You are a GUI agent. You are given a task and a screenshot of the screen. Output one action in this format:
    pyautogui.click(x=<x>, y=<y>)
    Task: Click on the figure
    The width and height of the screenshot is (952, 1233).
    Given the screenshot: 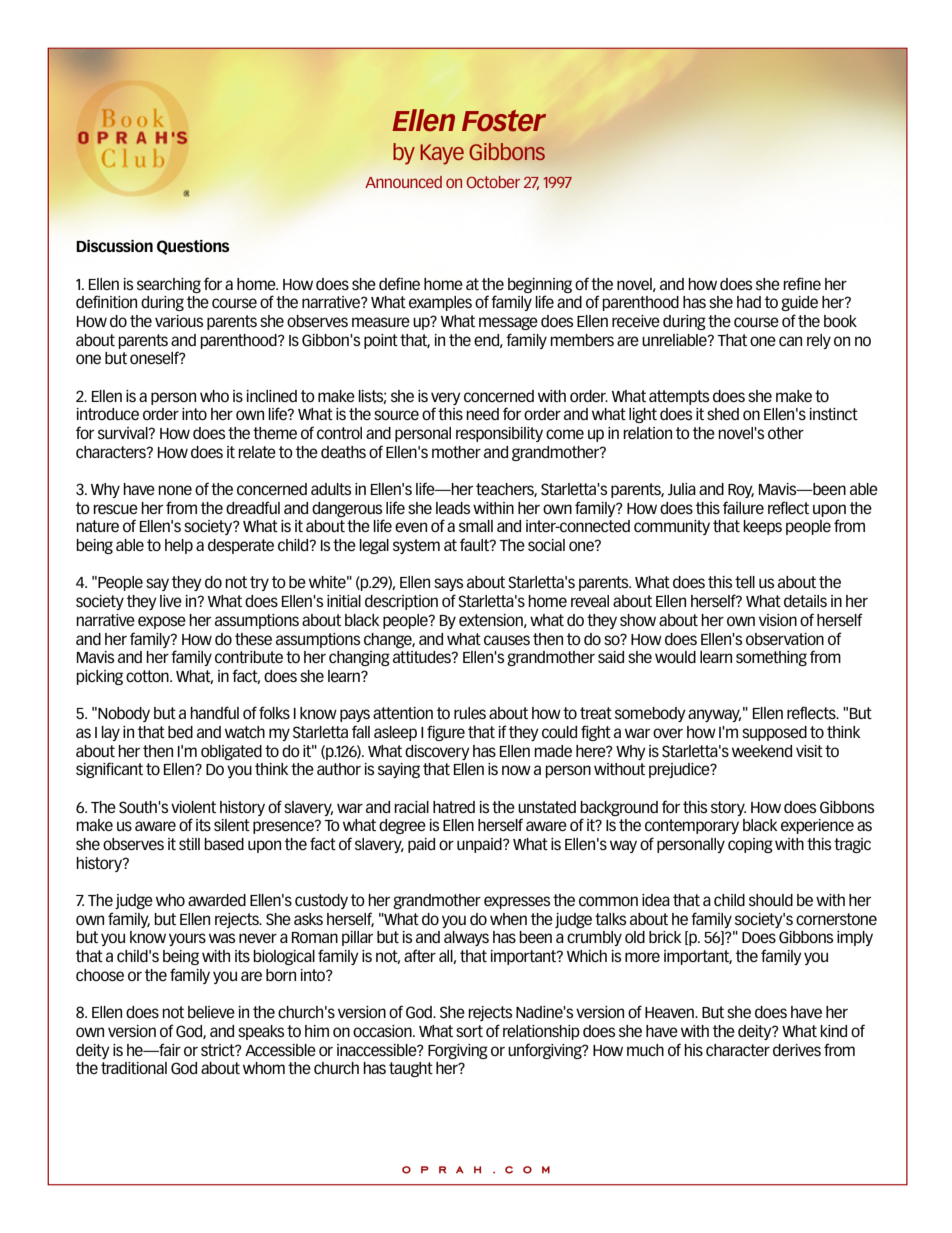 What is the action you would take?
    pyautogui.click(x=446, y=733)
